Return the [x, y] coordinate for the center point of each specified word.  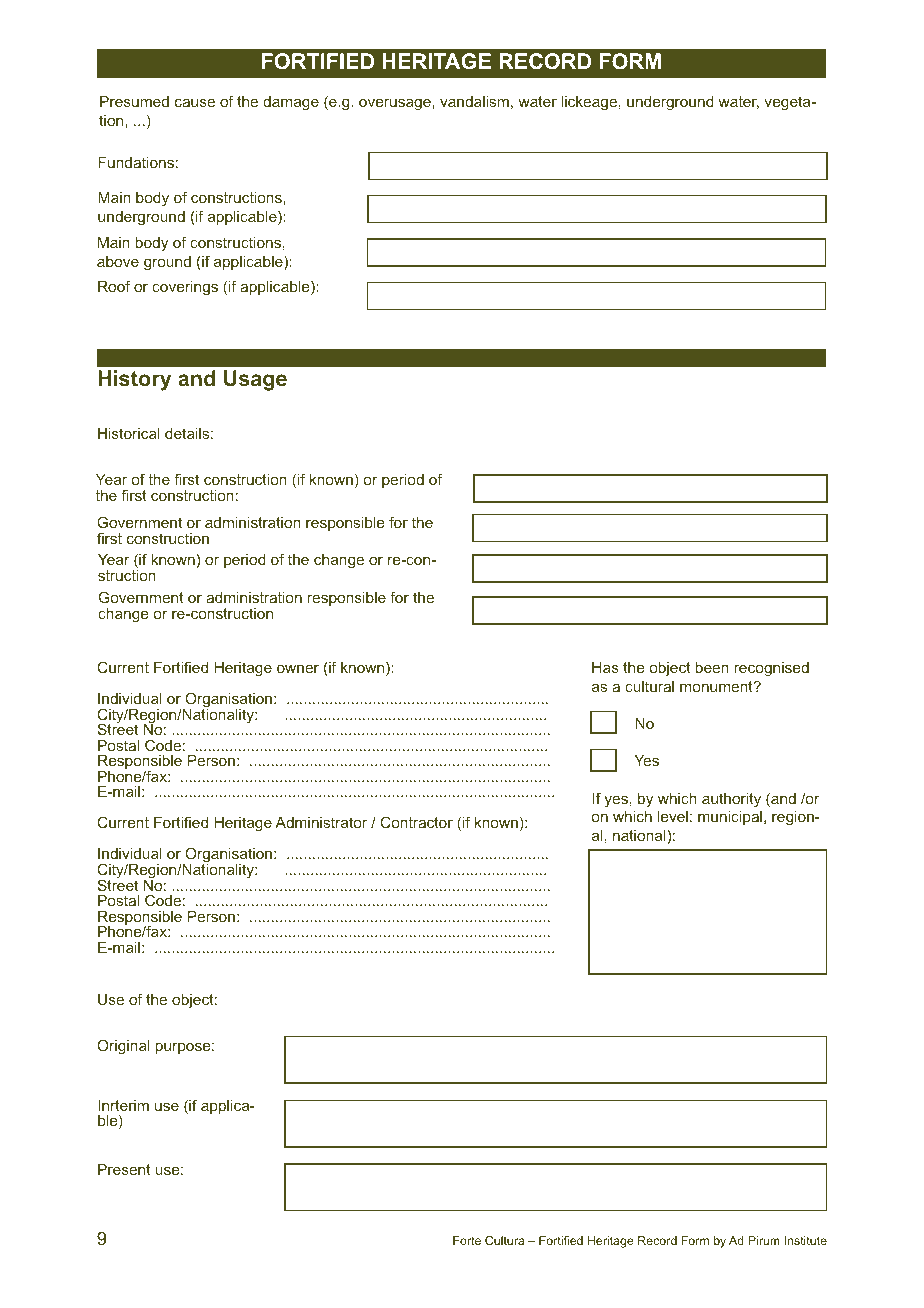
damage [291, 103]
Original [124, 1047]
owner [298, 669]
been [712, 667]
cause [195, 103]
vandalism [474, 101]
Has [605, 667]
